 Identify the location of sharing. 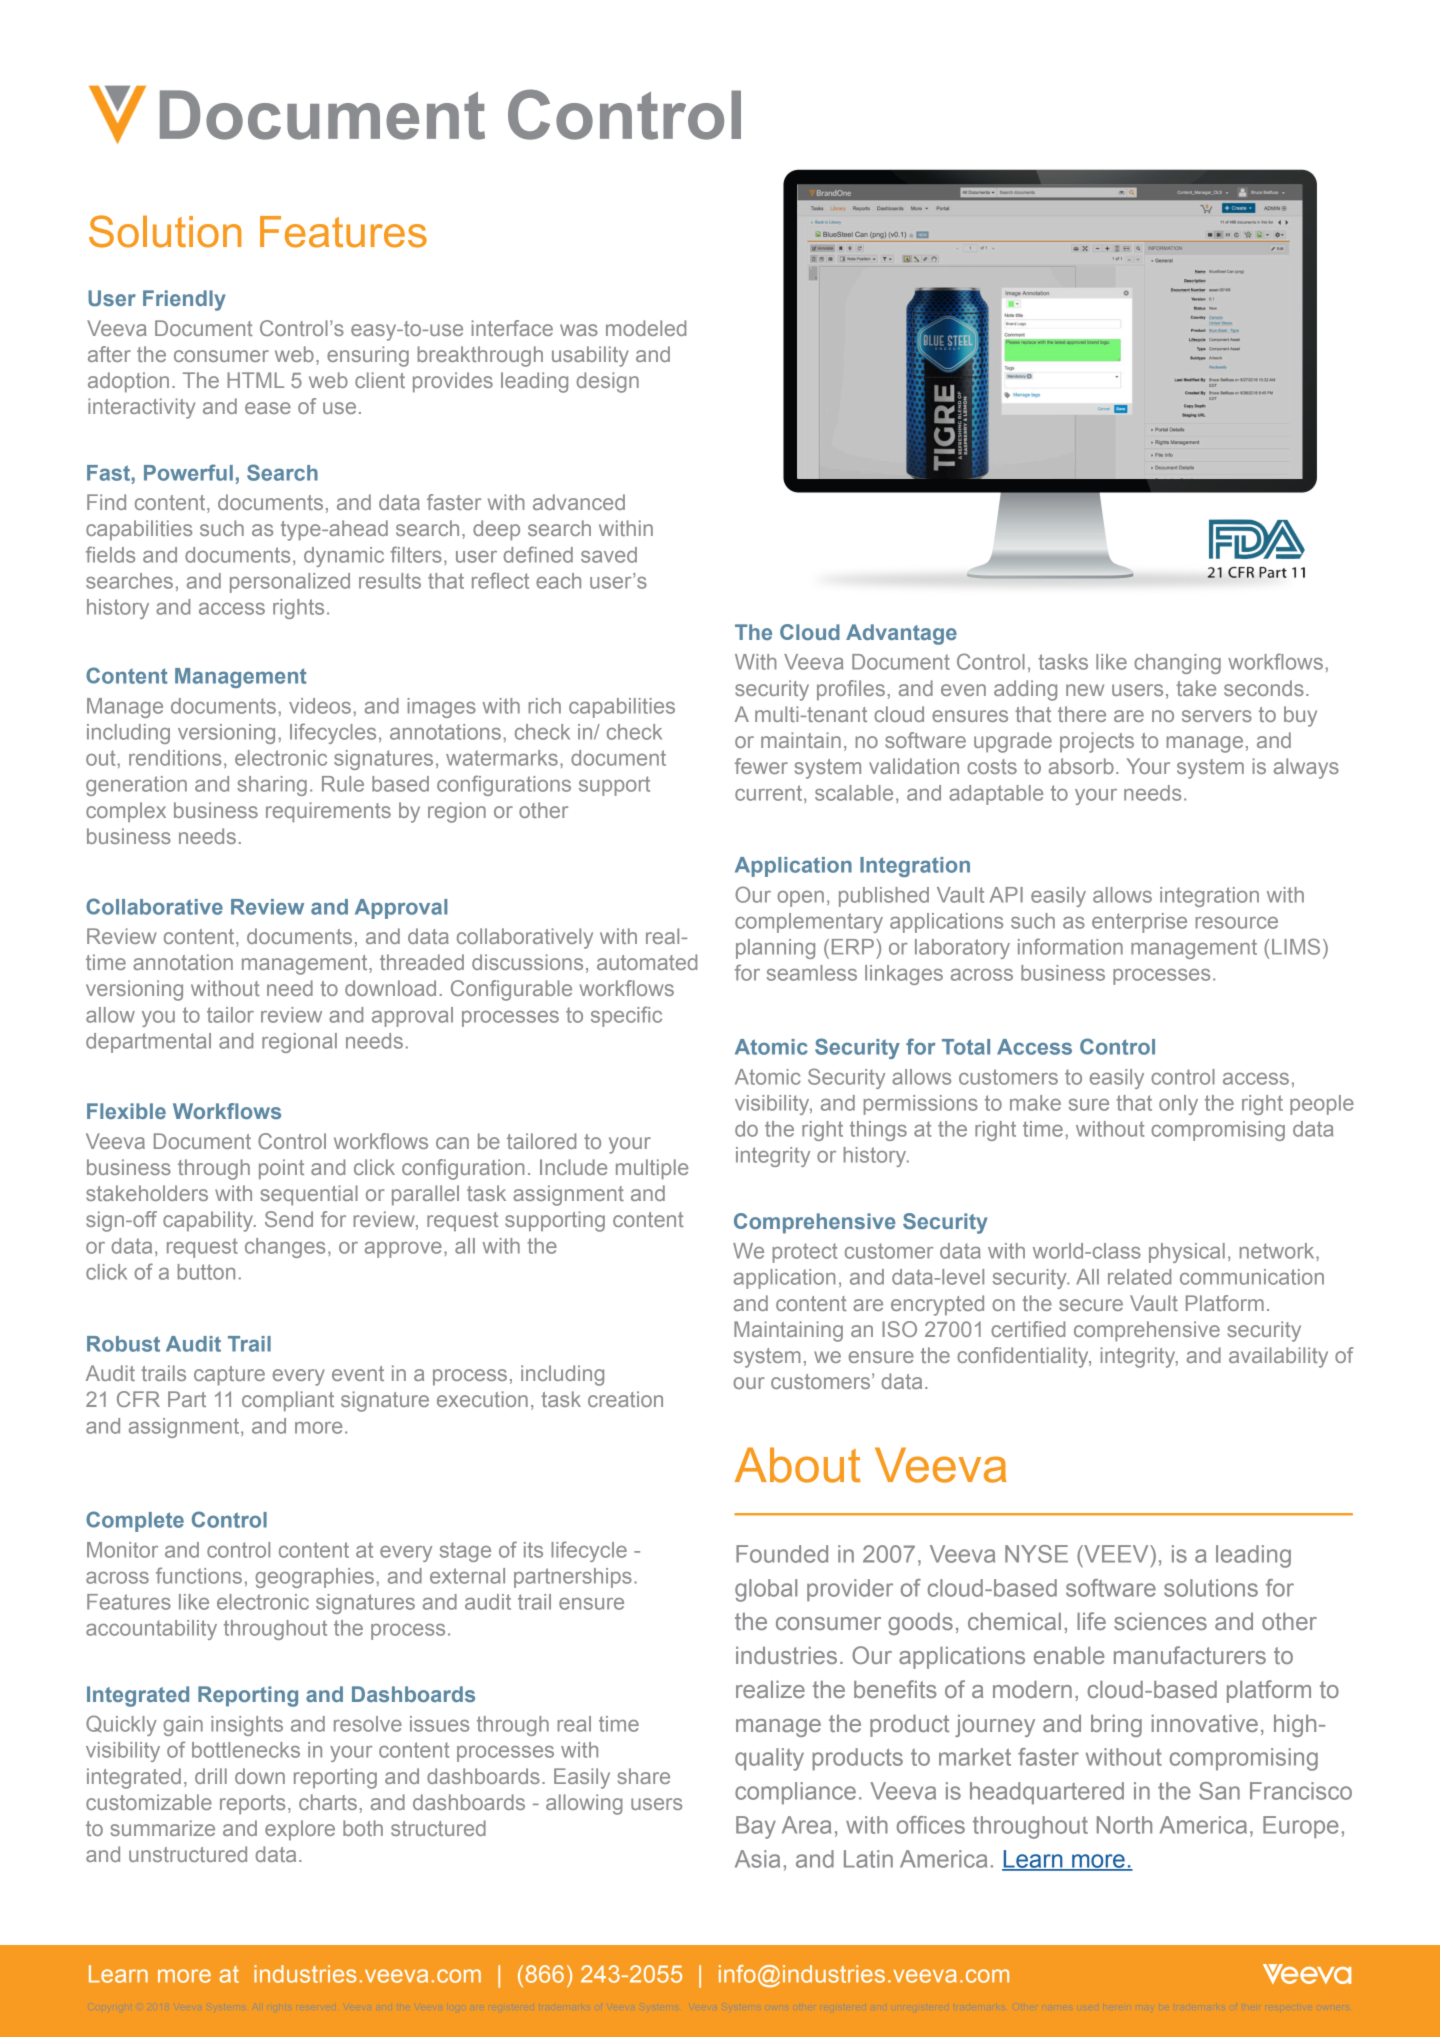
(272, 786).
